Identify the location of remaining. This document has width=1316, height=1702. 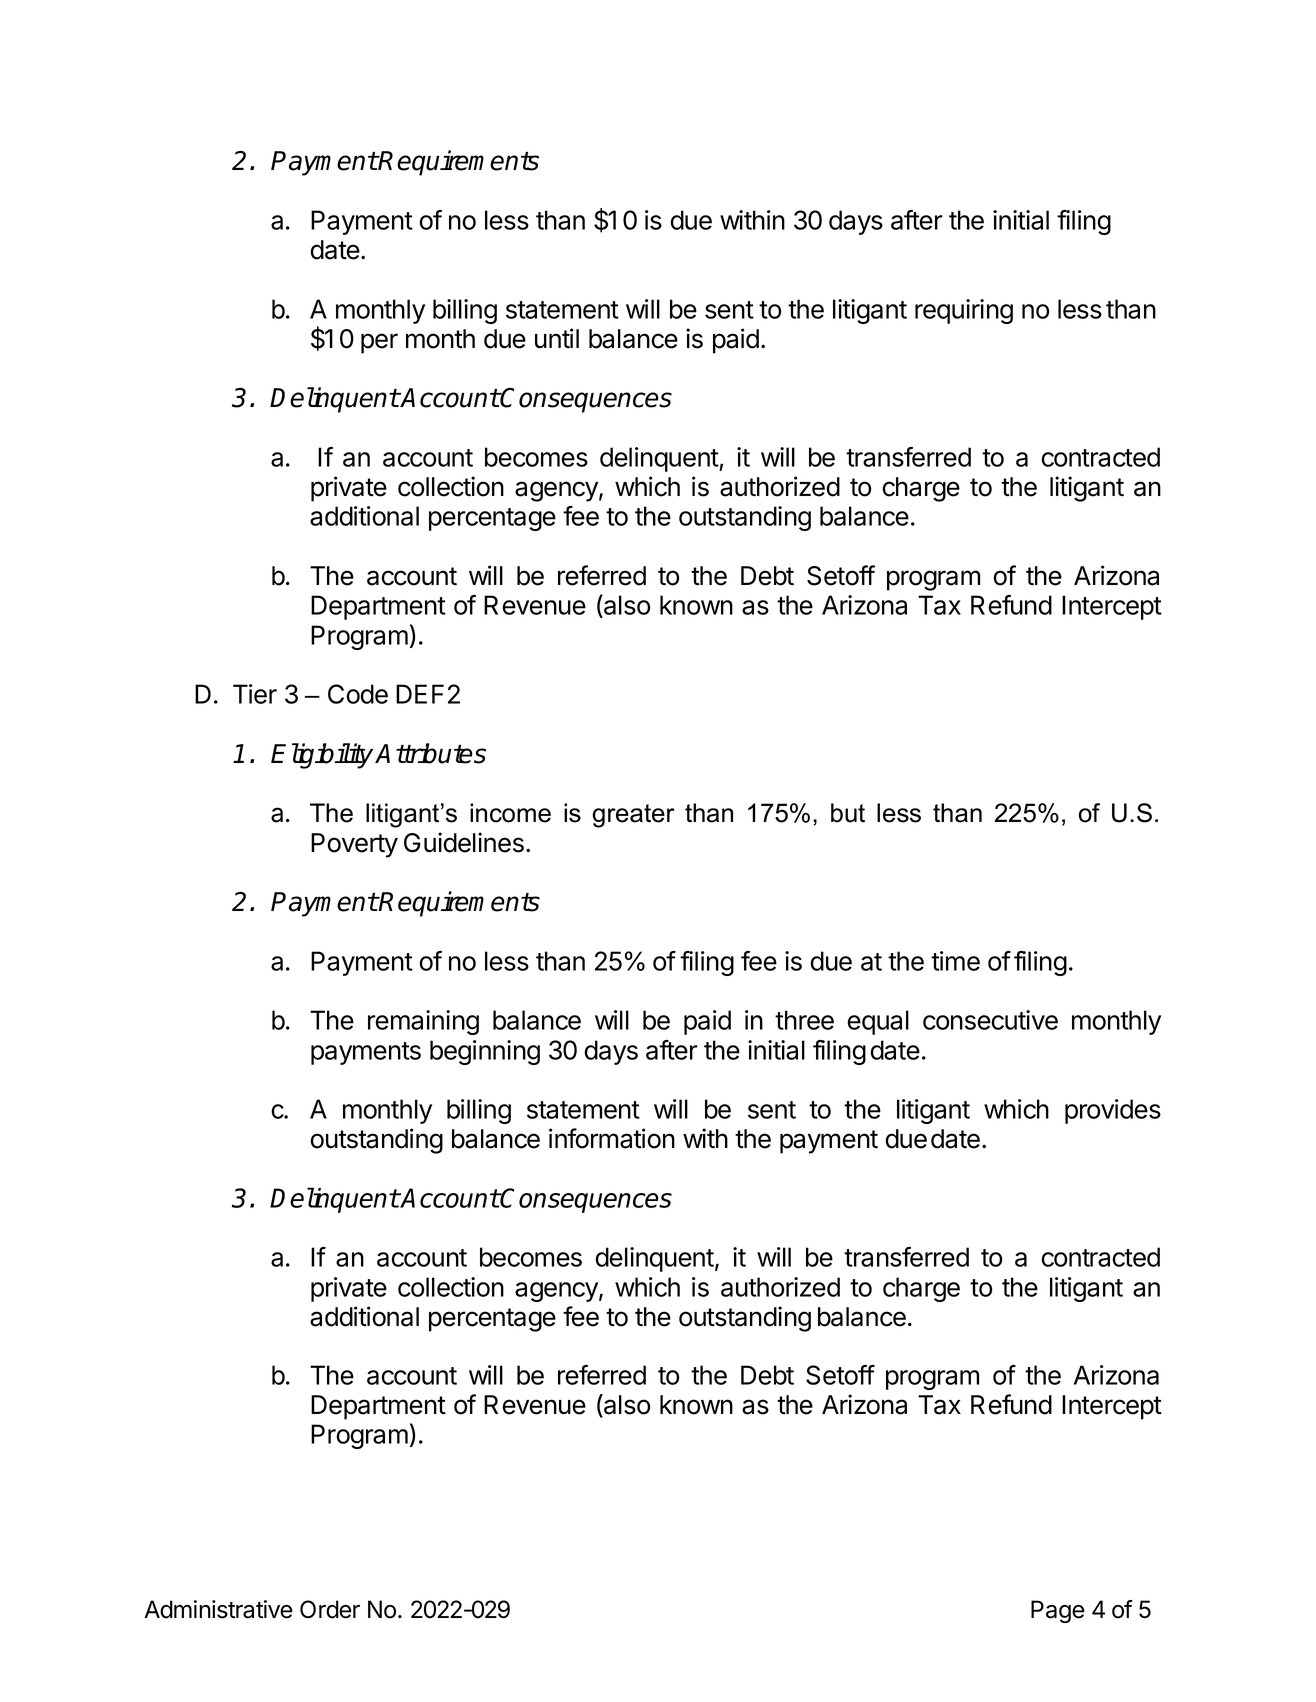
(423, 1022).
